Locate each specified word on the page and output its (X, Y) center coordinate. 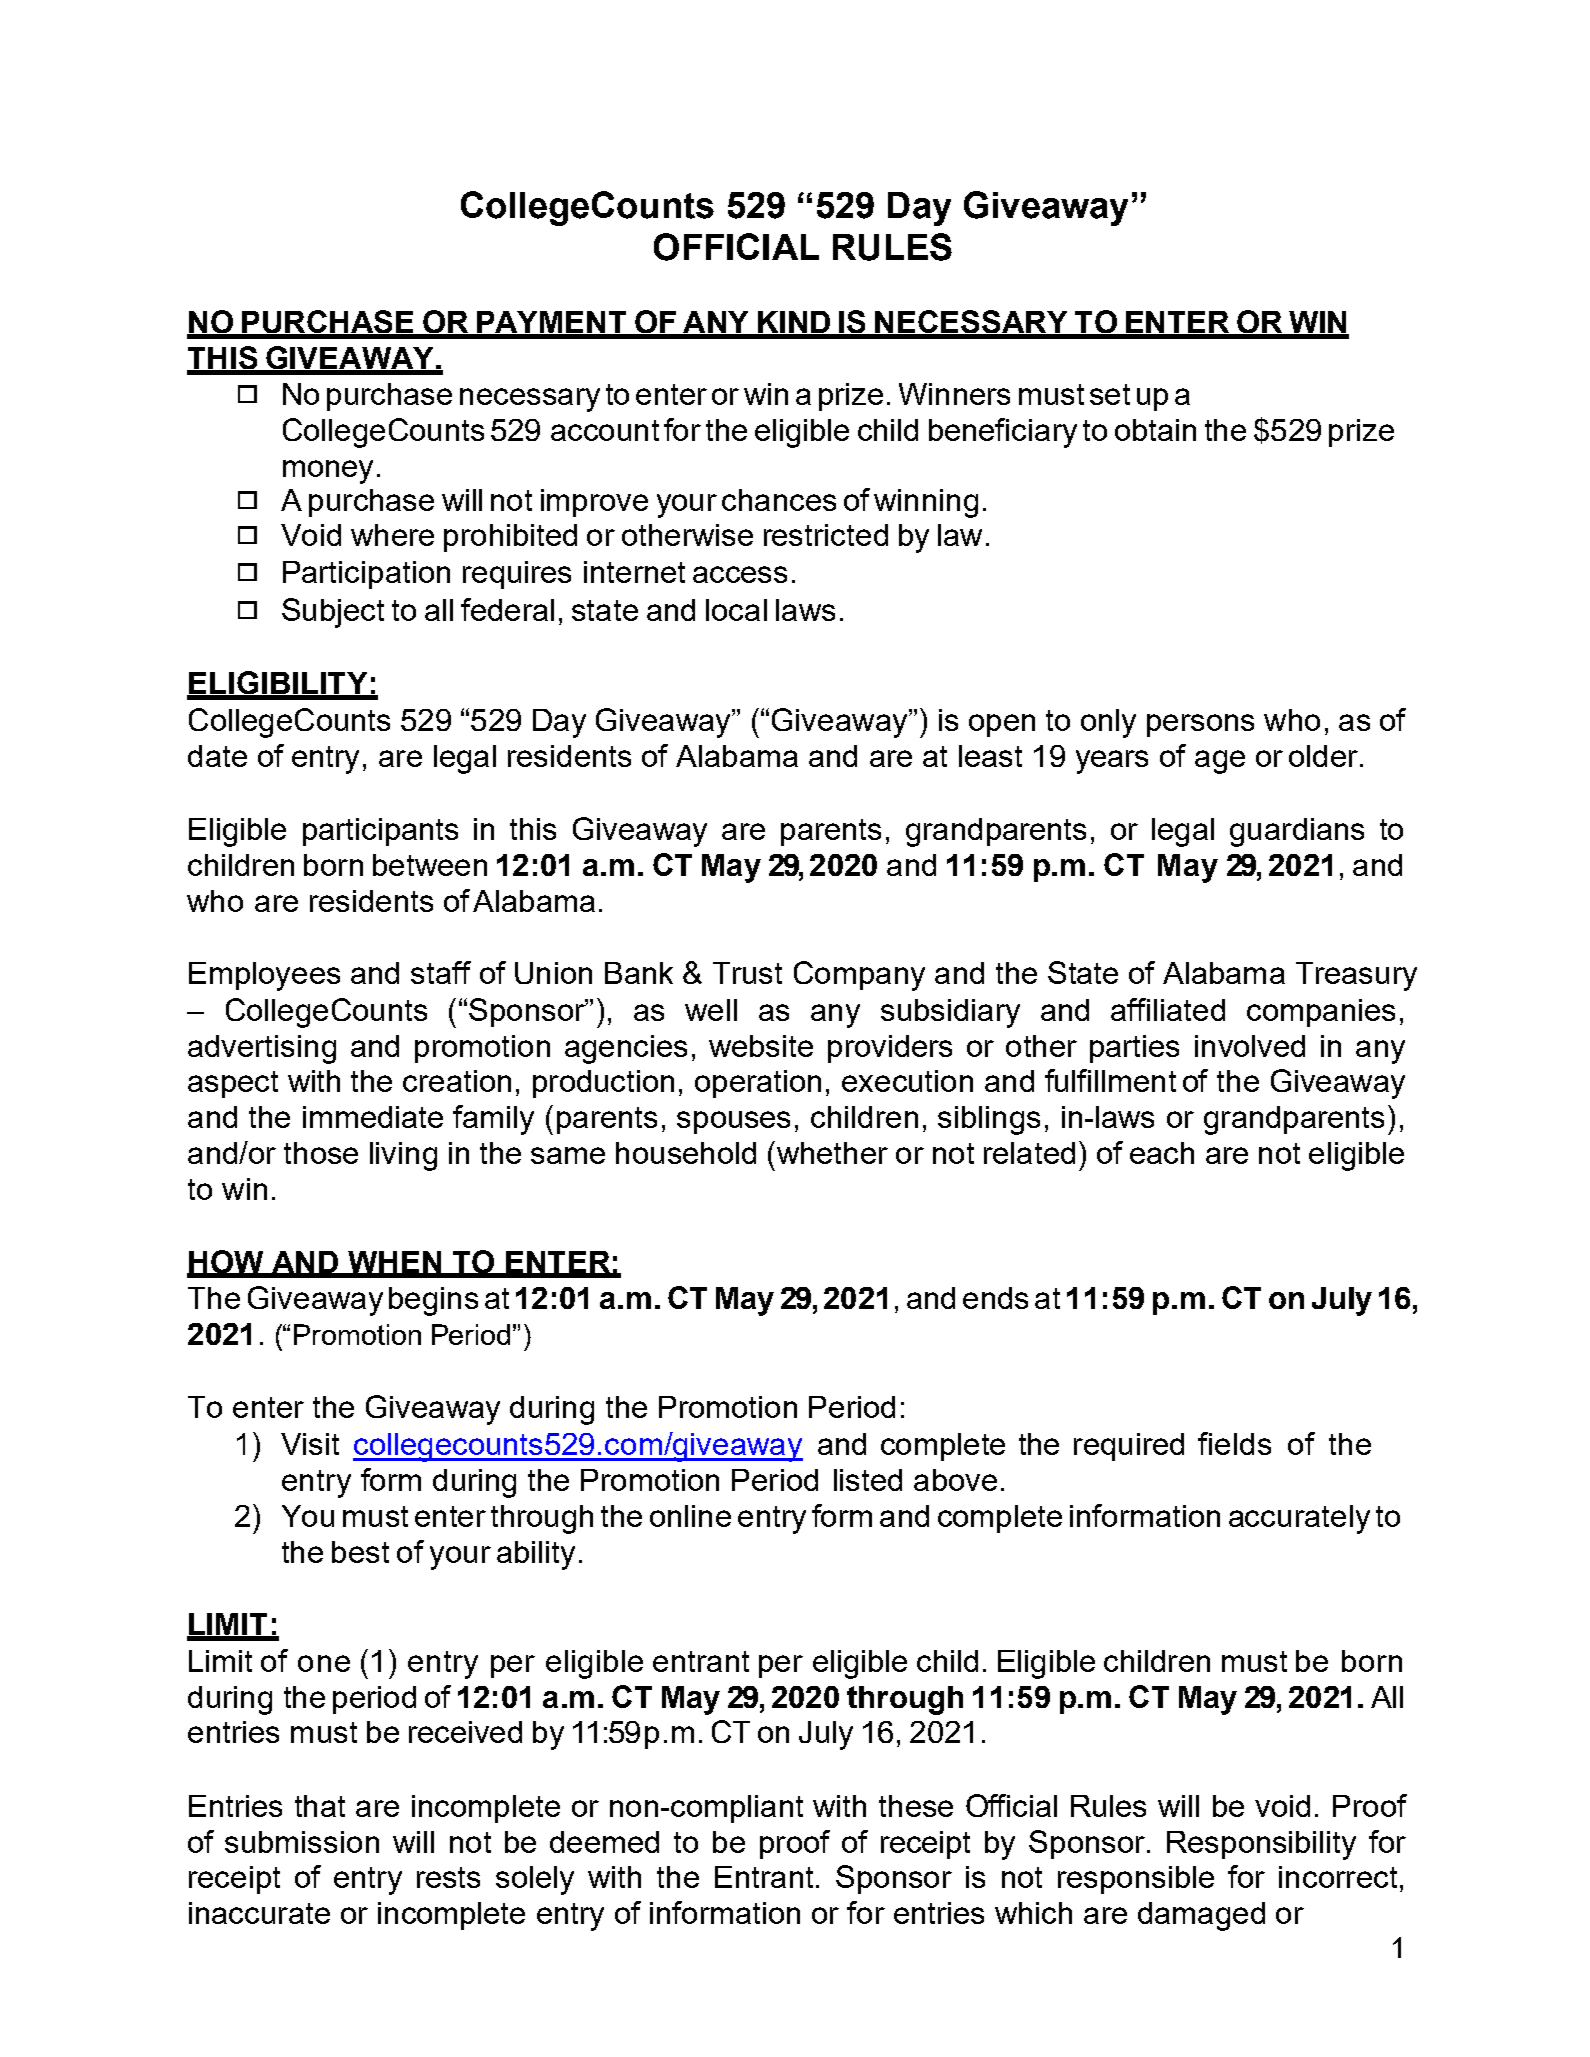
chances (779, 500)
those (321, 1153)
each (1162, 1153)
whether (831, 1152)
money (328, 472)
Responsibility (1261, 1845)
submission (302, 1842)
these (916, 1806)
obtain (1155, 430)
